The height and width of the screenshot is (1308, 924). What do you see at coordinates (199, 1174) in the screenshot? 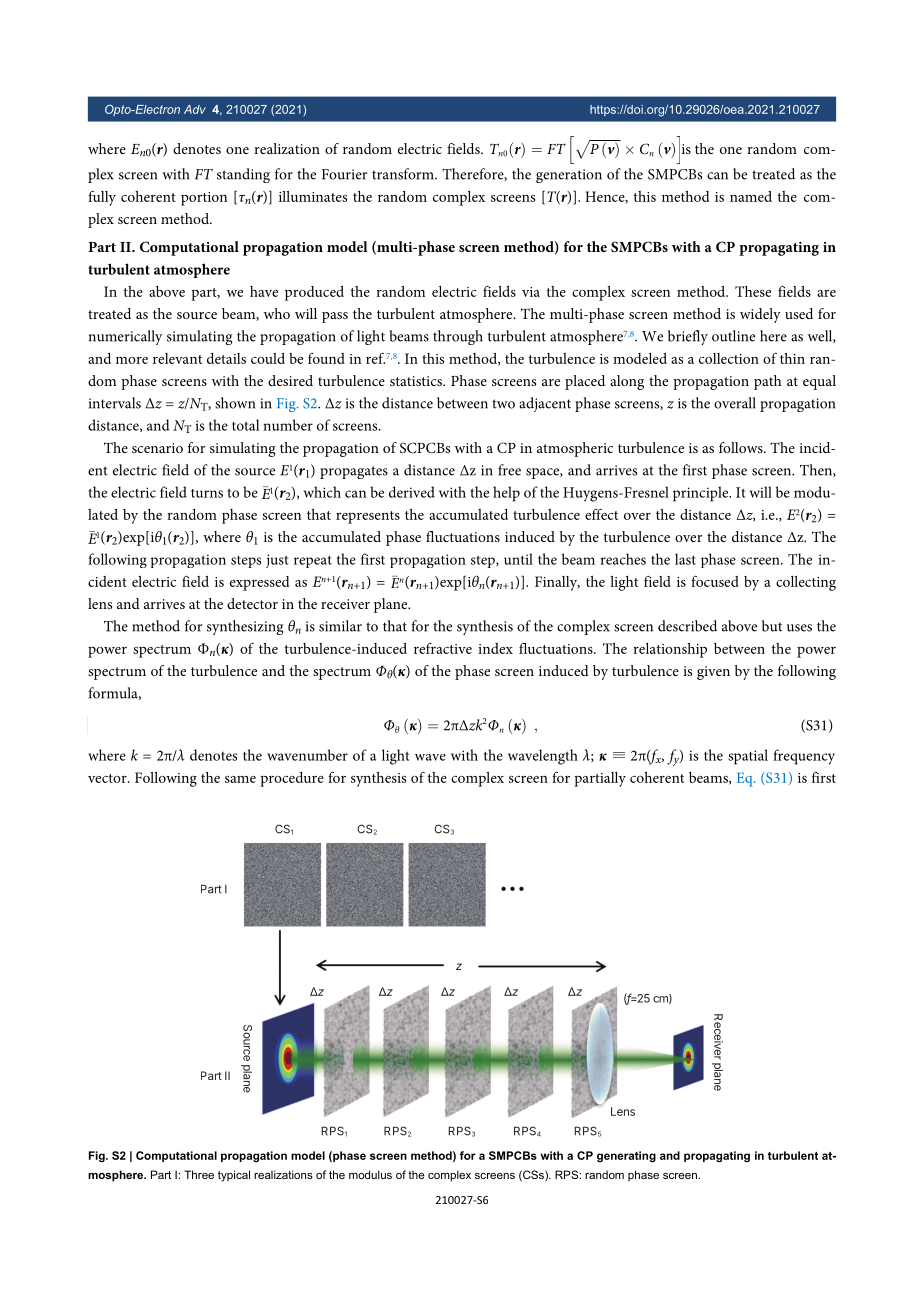
I see `Three` at bounding box center [199, 1174].
